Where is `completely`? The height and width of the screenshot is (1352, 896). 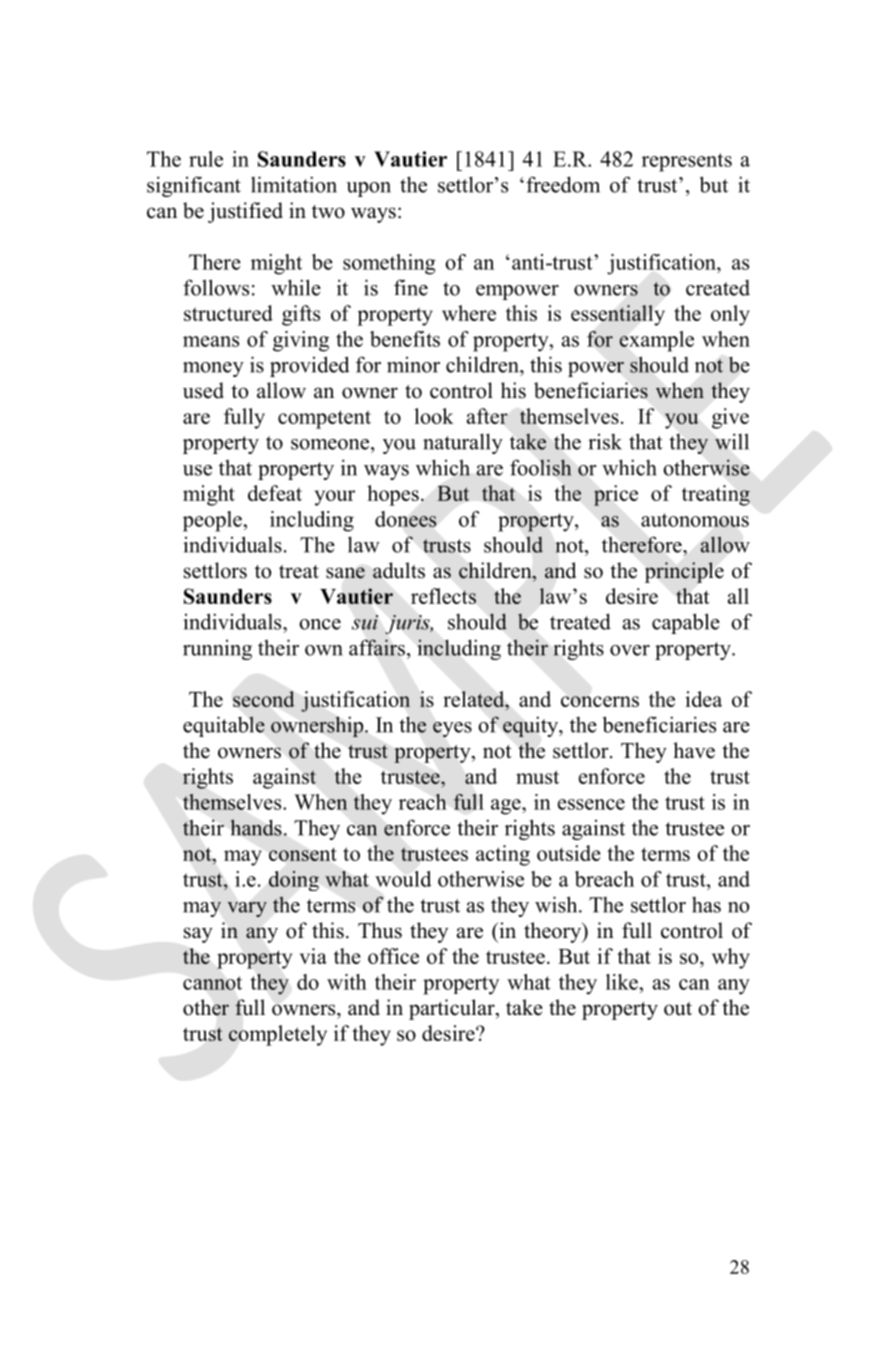 completely is located at coordinates (278, 1035).
